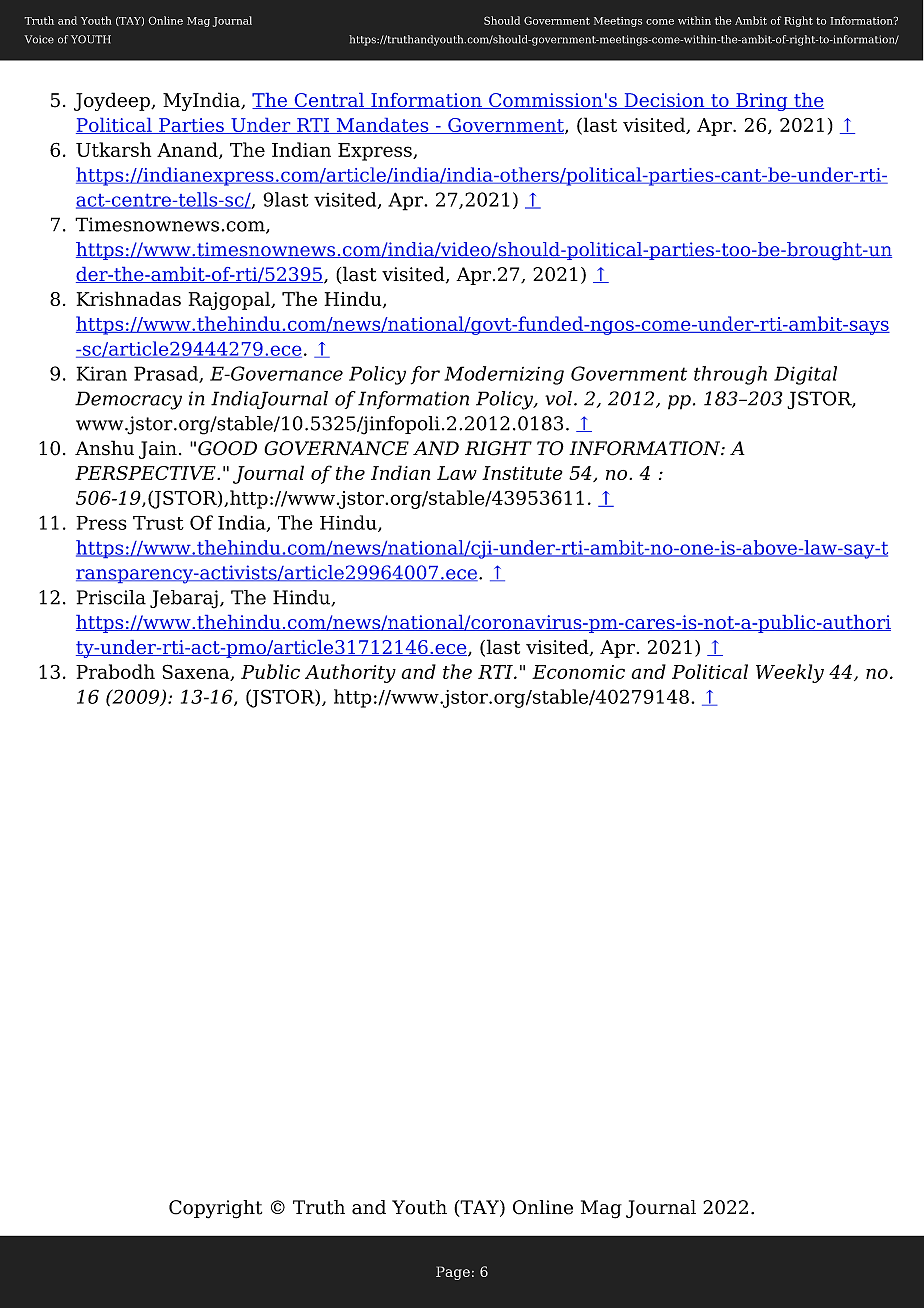  Describe the element at coordinates (664, 101) in the screenshot. I see `Decision` at that location.
